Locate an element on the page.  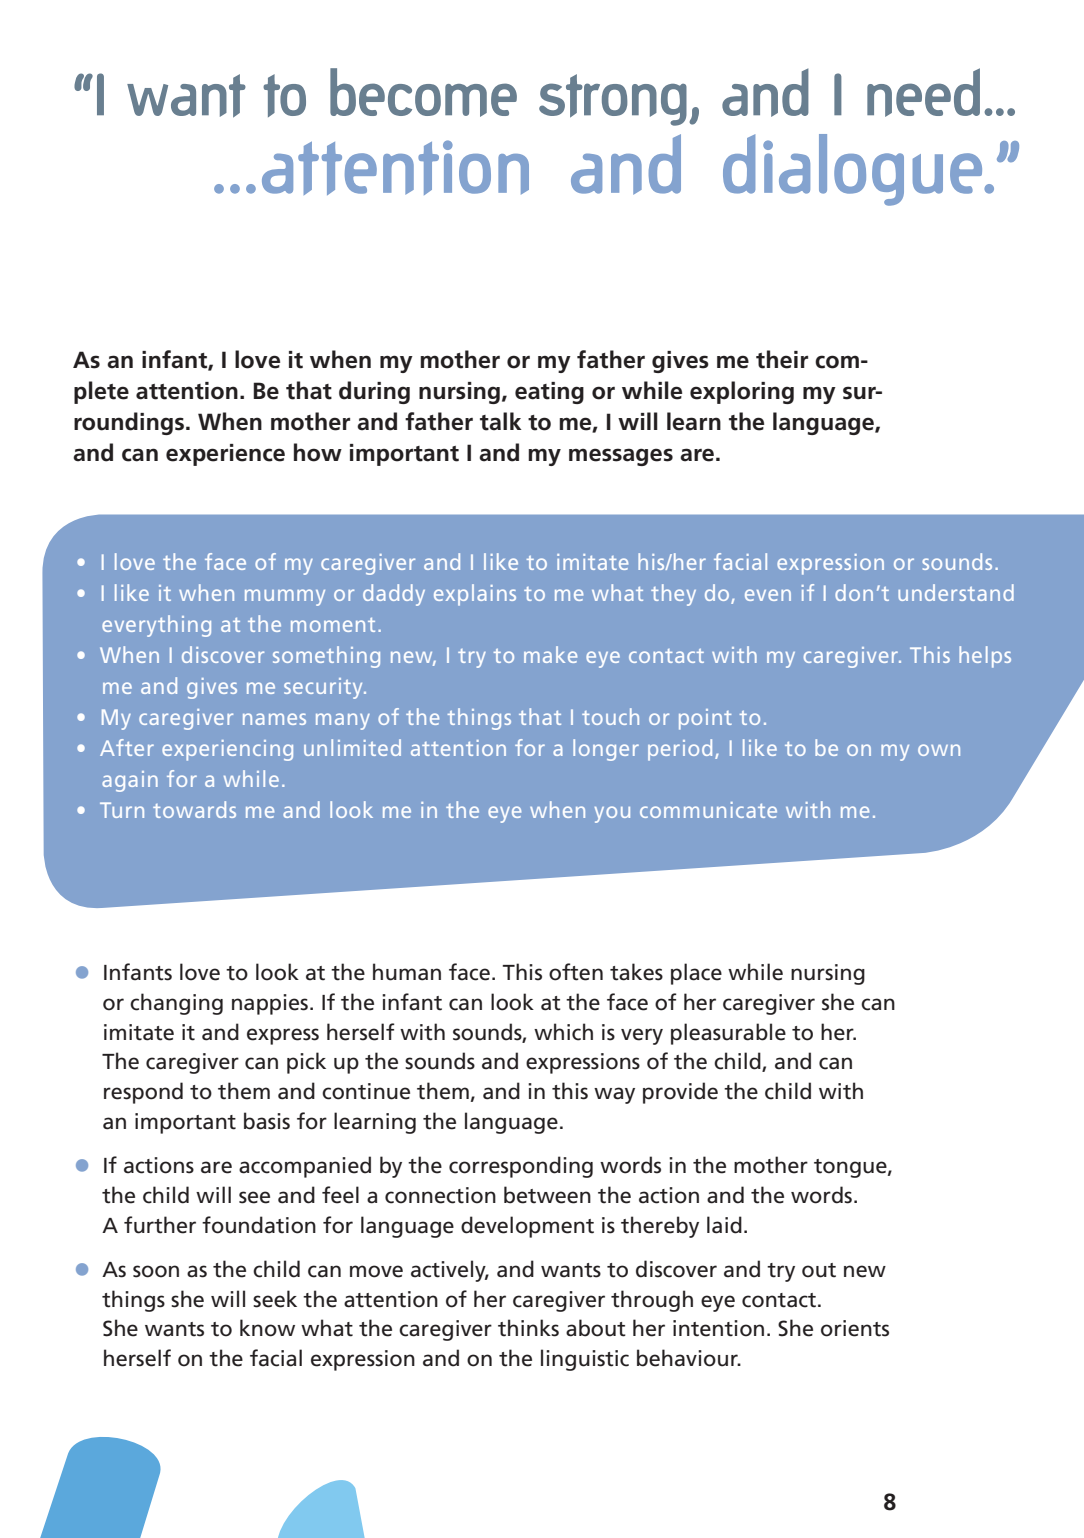
nappies is located at coordinates (270, 1004).
